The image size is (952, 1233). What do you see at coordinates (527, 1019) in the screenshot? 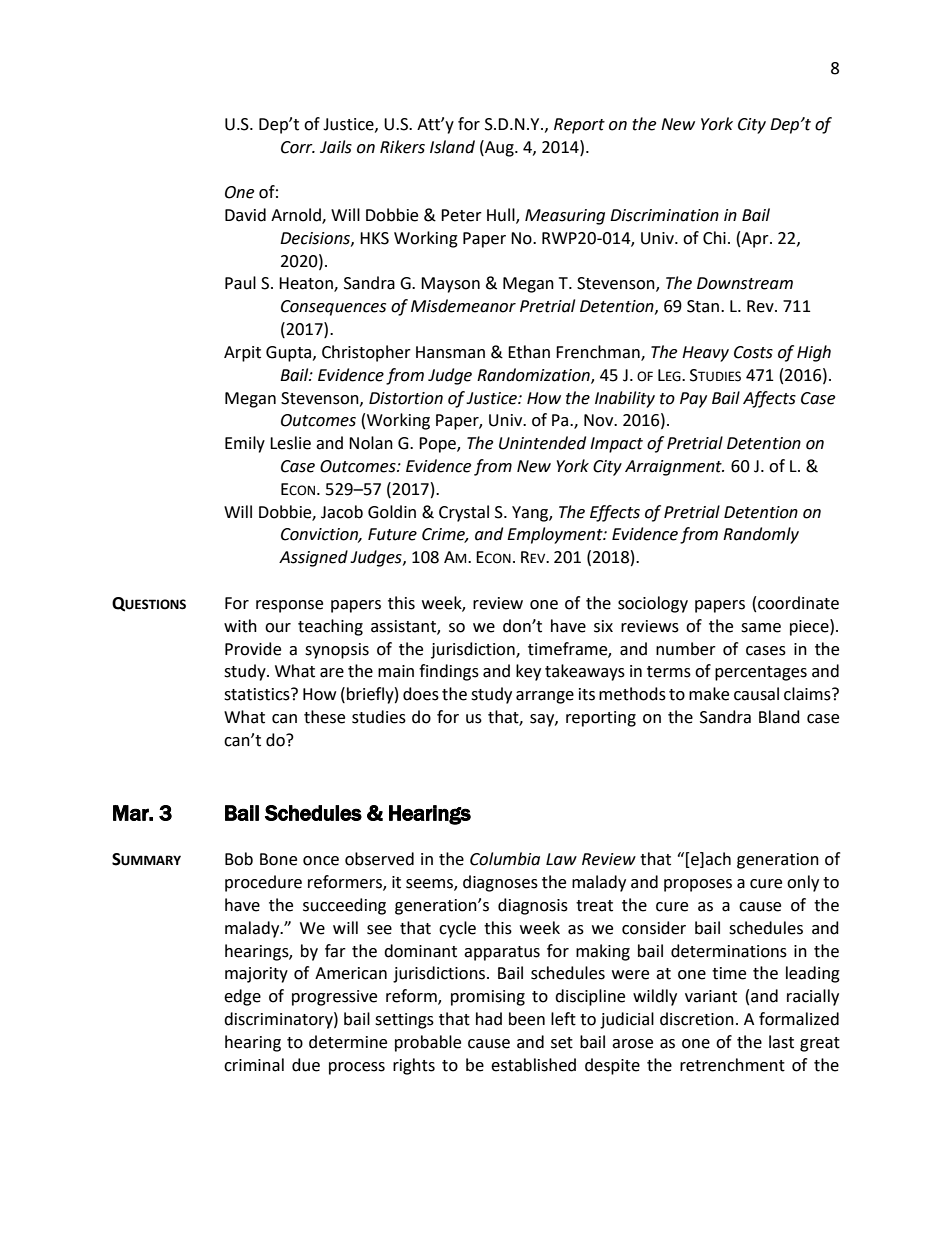
I see `been` at bounding box center [527, 1019].
